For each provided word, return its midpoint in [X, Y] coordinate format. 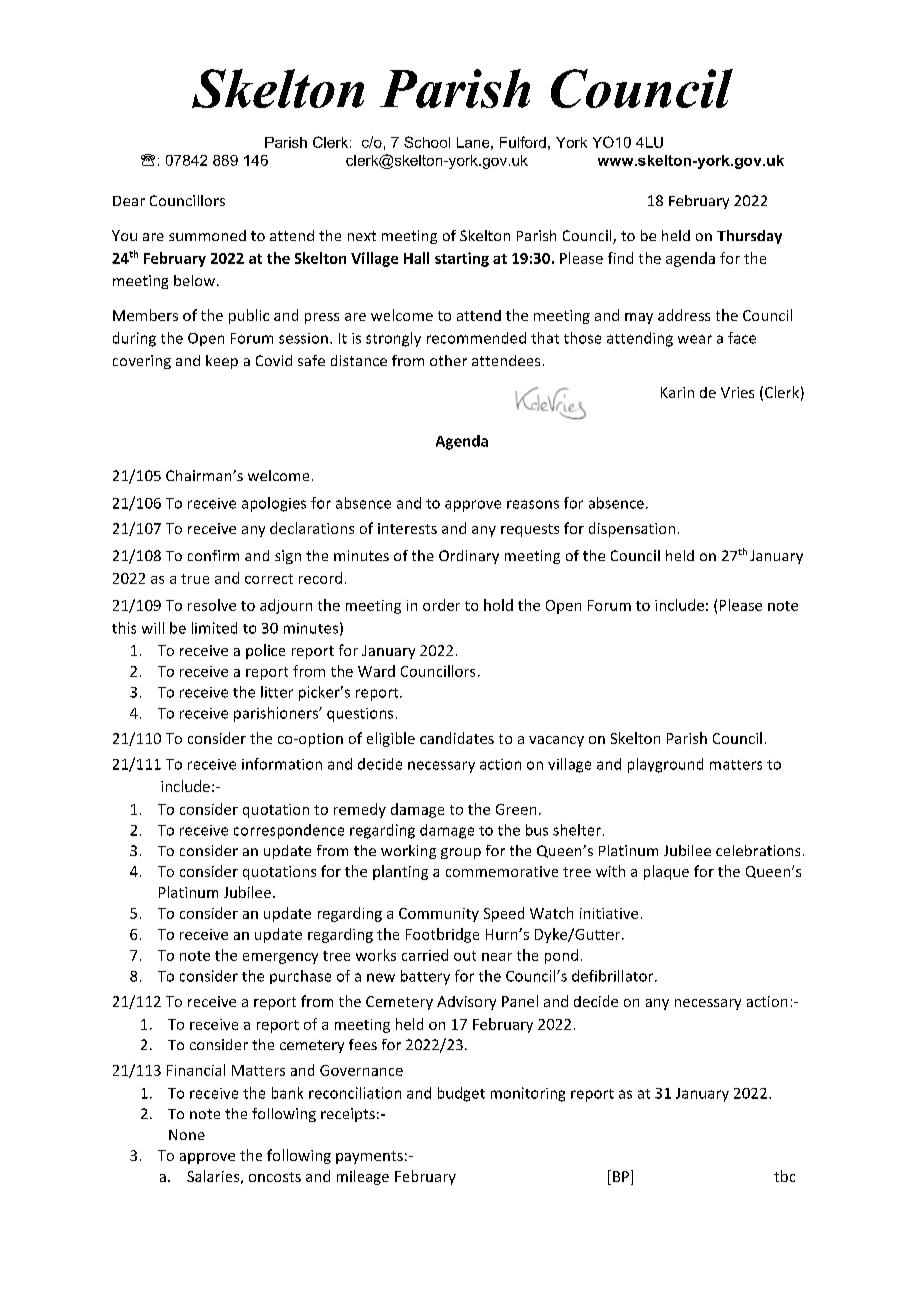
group [461, 853]
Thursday [749, 237]
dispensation [632, 529]
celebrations [758, 850]
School [427, 142]
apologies [274, 504]
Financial [196, 1070]
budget [461, 1094]
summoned [207, 235]
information [282, 764]
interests [407, 528]
